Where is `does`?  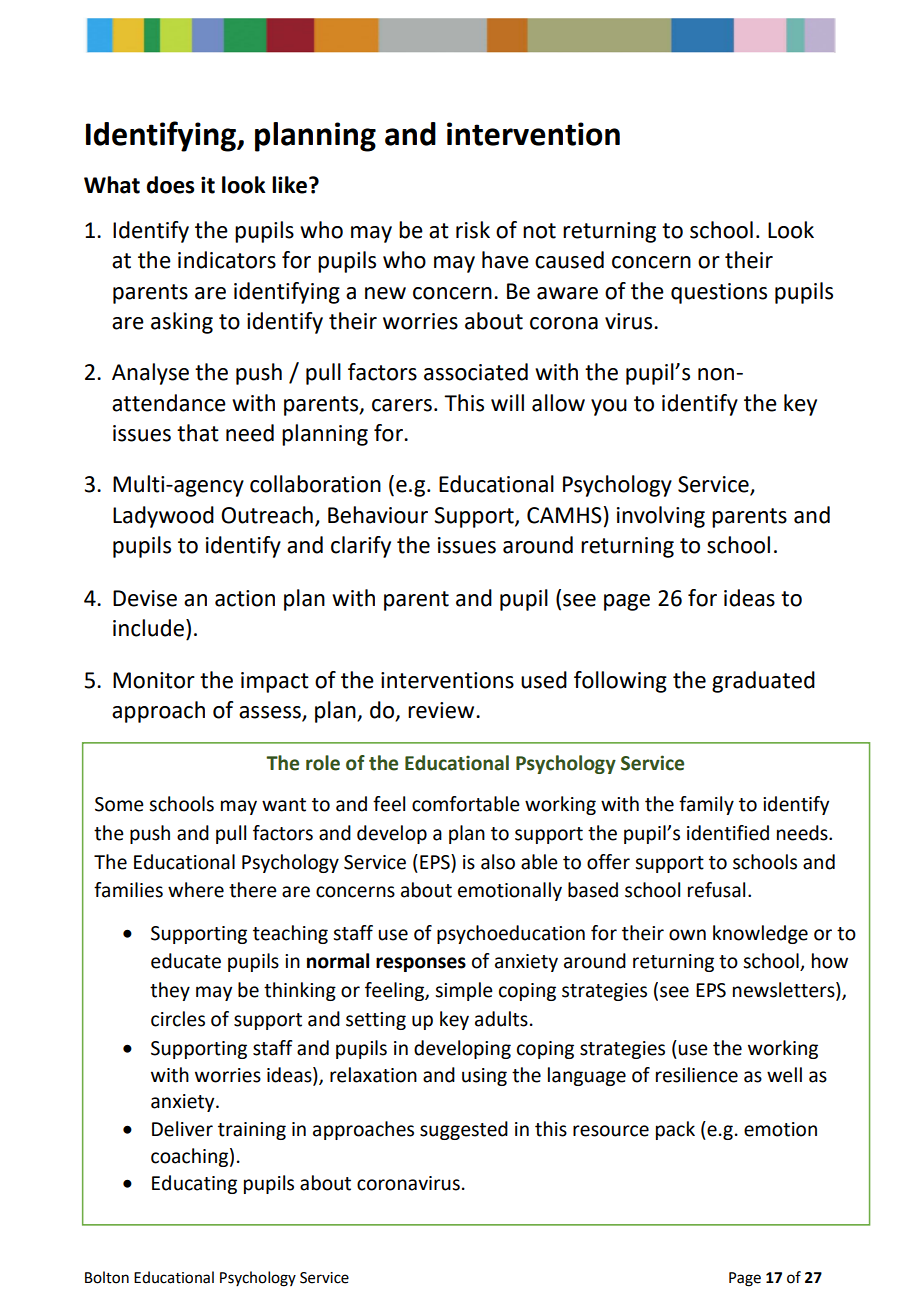
does is located at coordinates (170, 185).
